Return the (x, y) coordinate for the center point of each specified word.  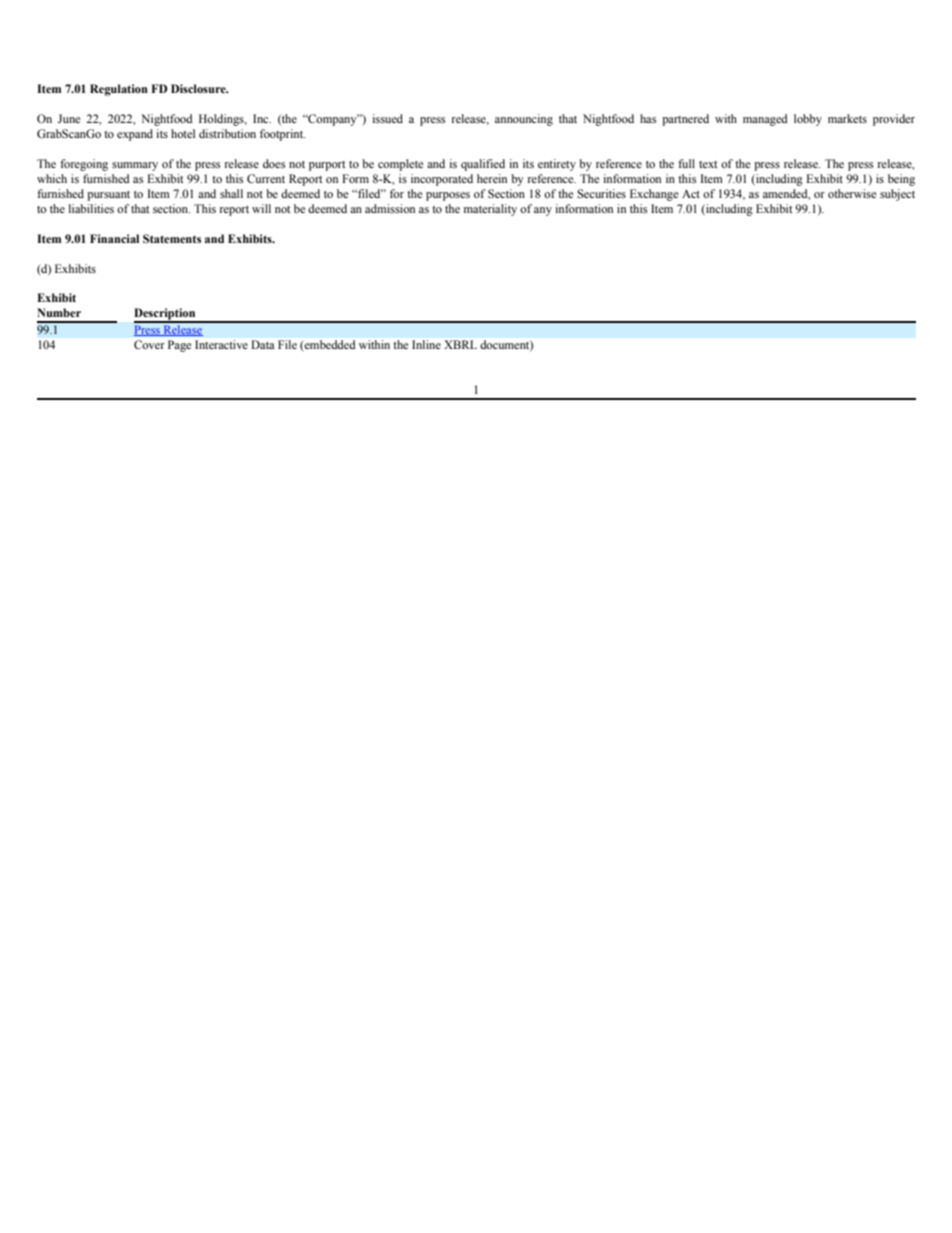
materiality (490, 210)
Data (263, 344)
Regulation (119, 90)
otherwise (852, 193)
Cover (149, 344)
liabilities (91, 208)
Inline (426, 344)
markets (847, 118)
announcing (524, 120)
